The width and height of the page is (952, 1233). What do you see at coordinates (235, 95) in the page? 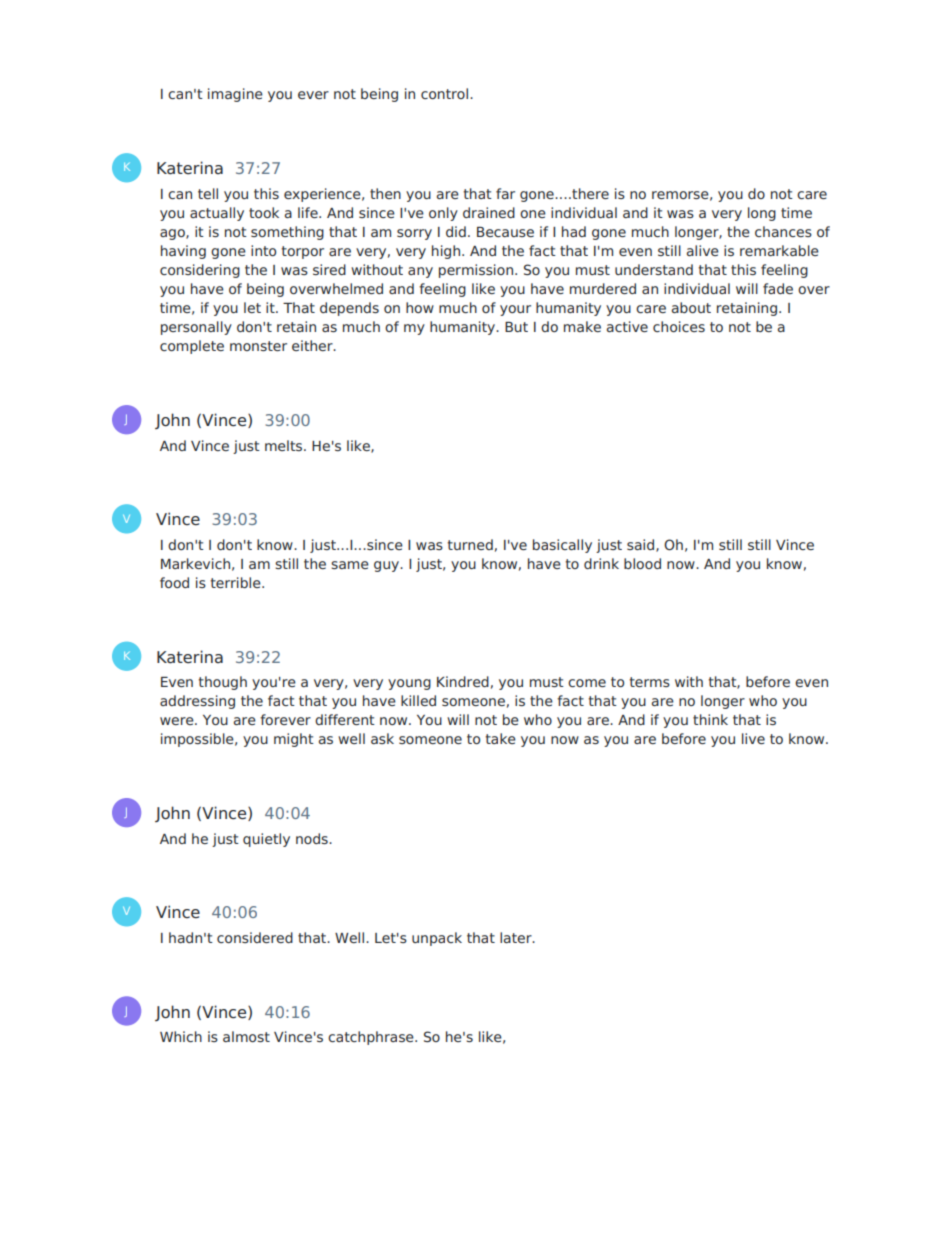
I see `imagine` at bounding box center [235, 95].
